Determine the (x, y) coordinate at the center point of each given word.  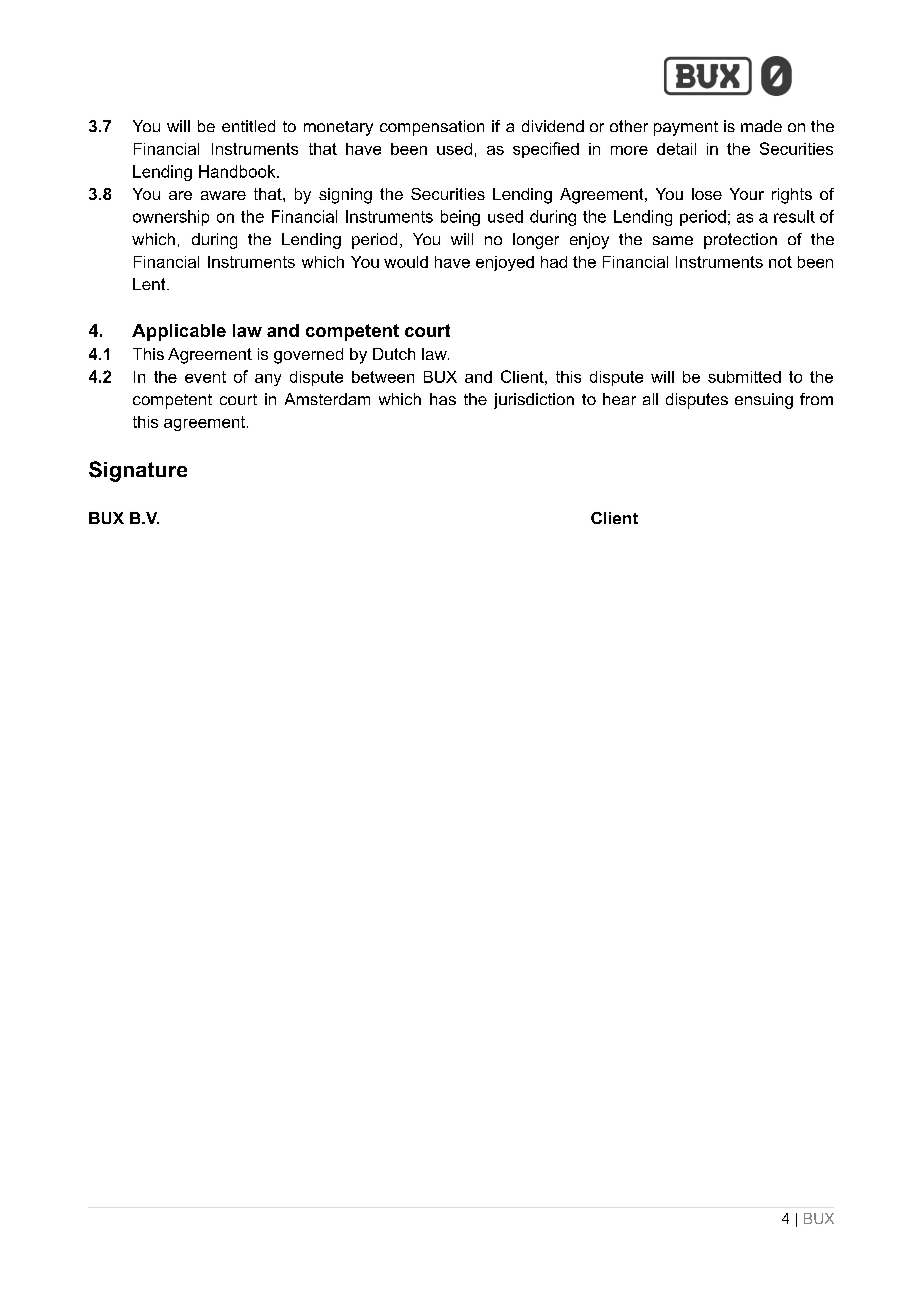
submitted (744, 377)
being (460, 218)
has (443, 399)
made (761, 126)
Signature (138, 471)
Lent (150, 284)
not (780, 262)
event (205, 377)
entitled (248, 126)
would (406, 262)
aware (223, 195)
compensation (432, 128)
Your (747, 194)
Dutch (394, 354)
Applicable (179, 332)
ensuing (764, 401)
